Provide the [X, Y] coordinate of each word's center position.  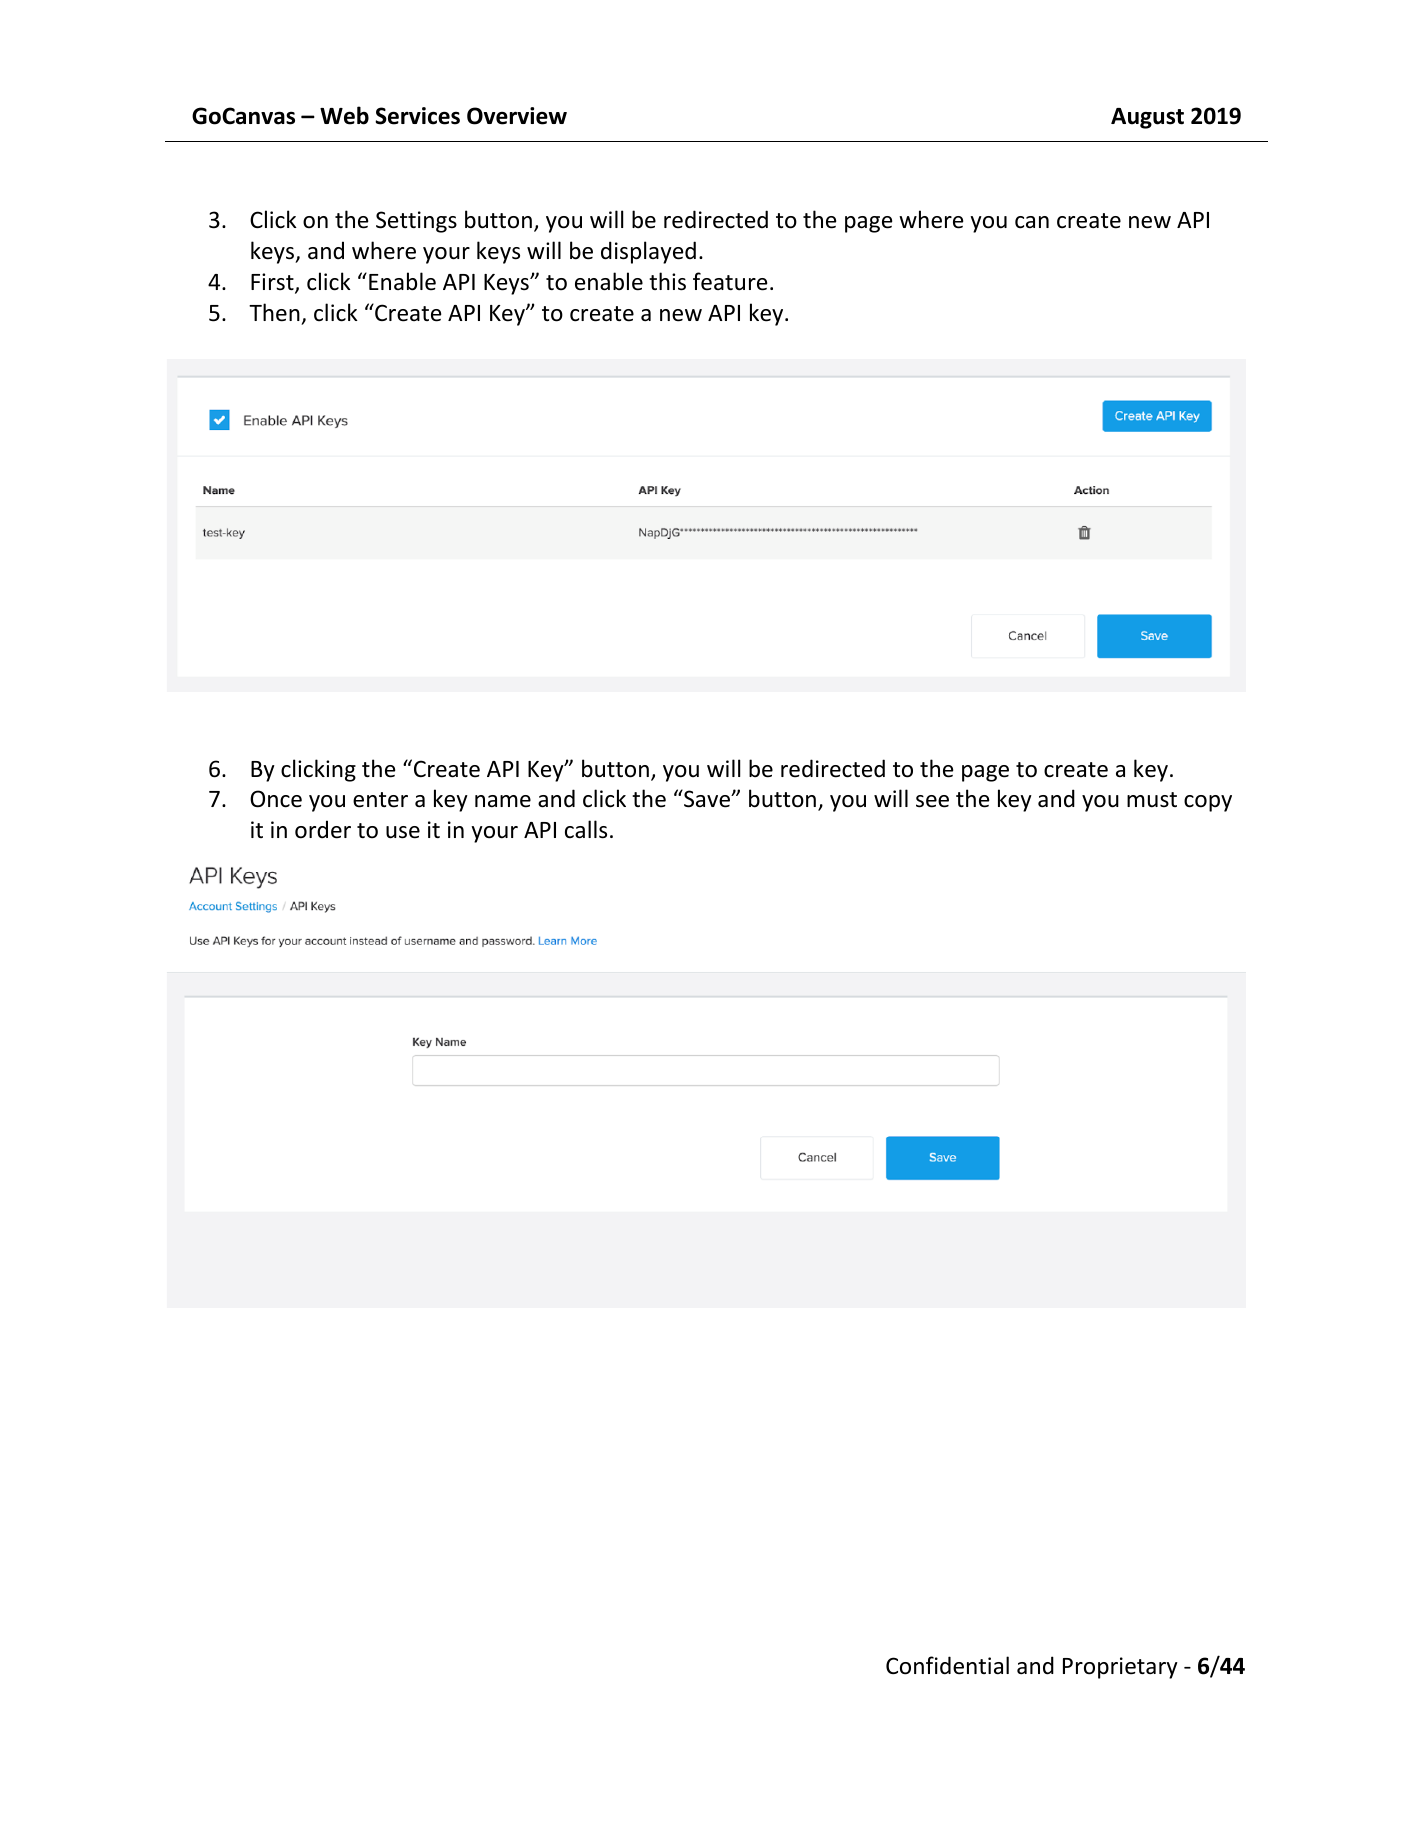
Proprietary [1120, 1668]
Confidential [947, 1665]
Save [707, 798]
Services [417, 116]
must [1152, 800]
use [403, 832]
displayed [648, 252]
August [1147, 118]
